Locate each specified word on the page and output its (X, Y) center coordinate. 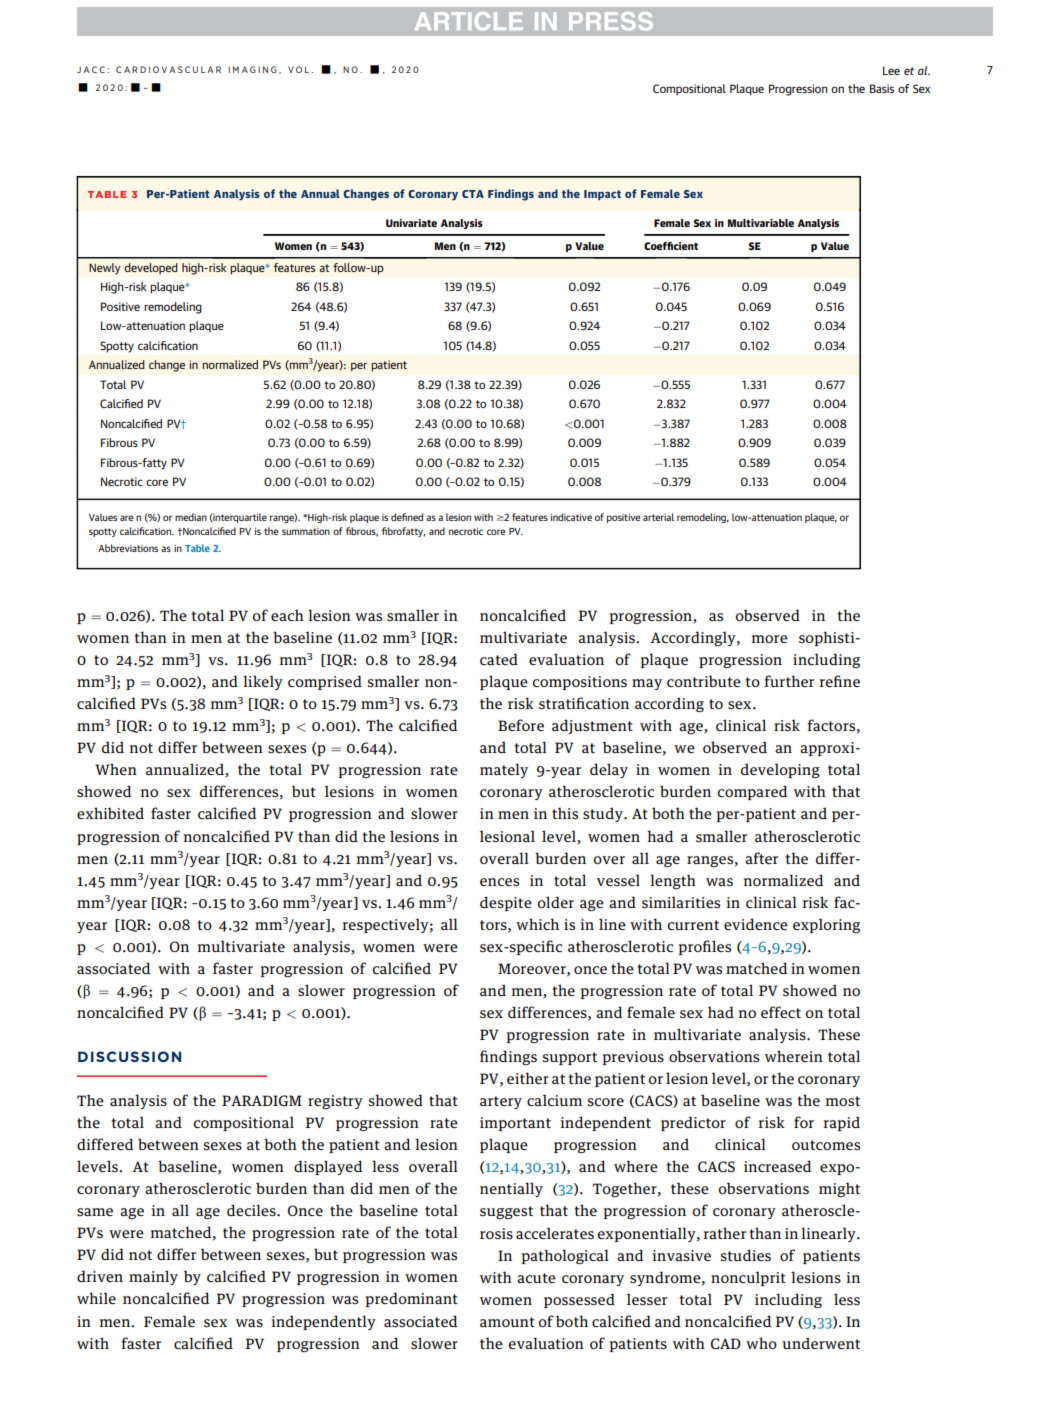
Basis (882, 88)
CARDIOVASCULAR (168, 69)
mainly (153, 1277)
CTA (473, 194)
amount (507, 1322)
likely (263, 682)
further (789, 681)
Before (521, 725)
